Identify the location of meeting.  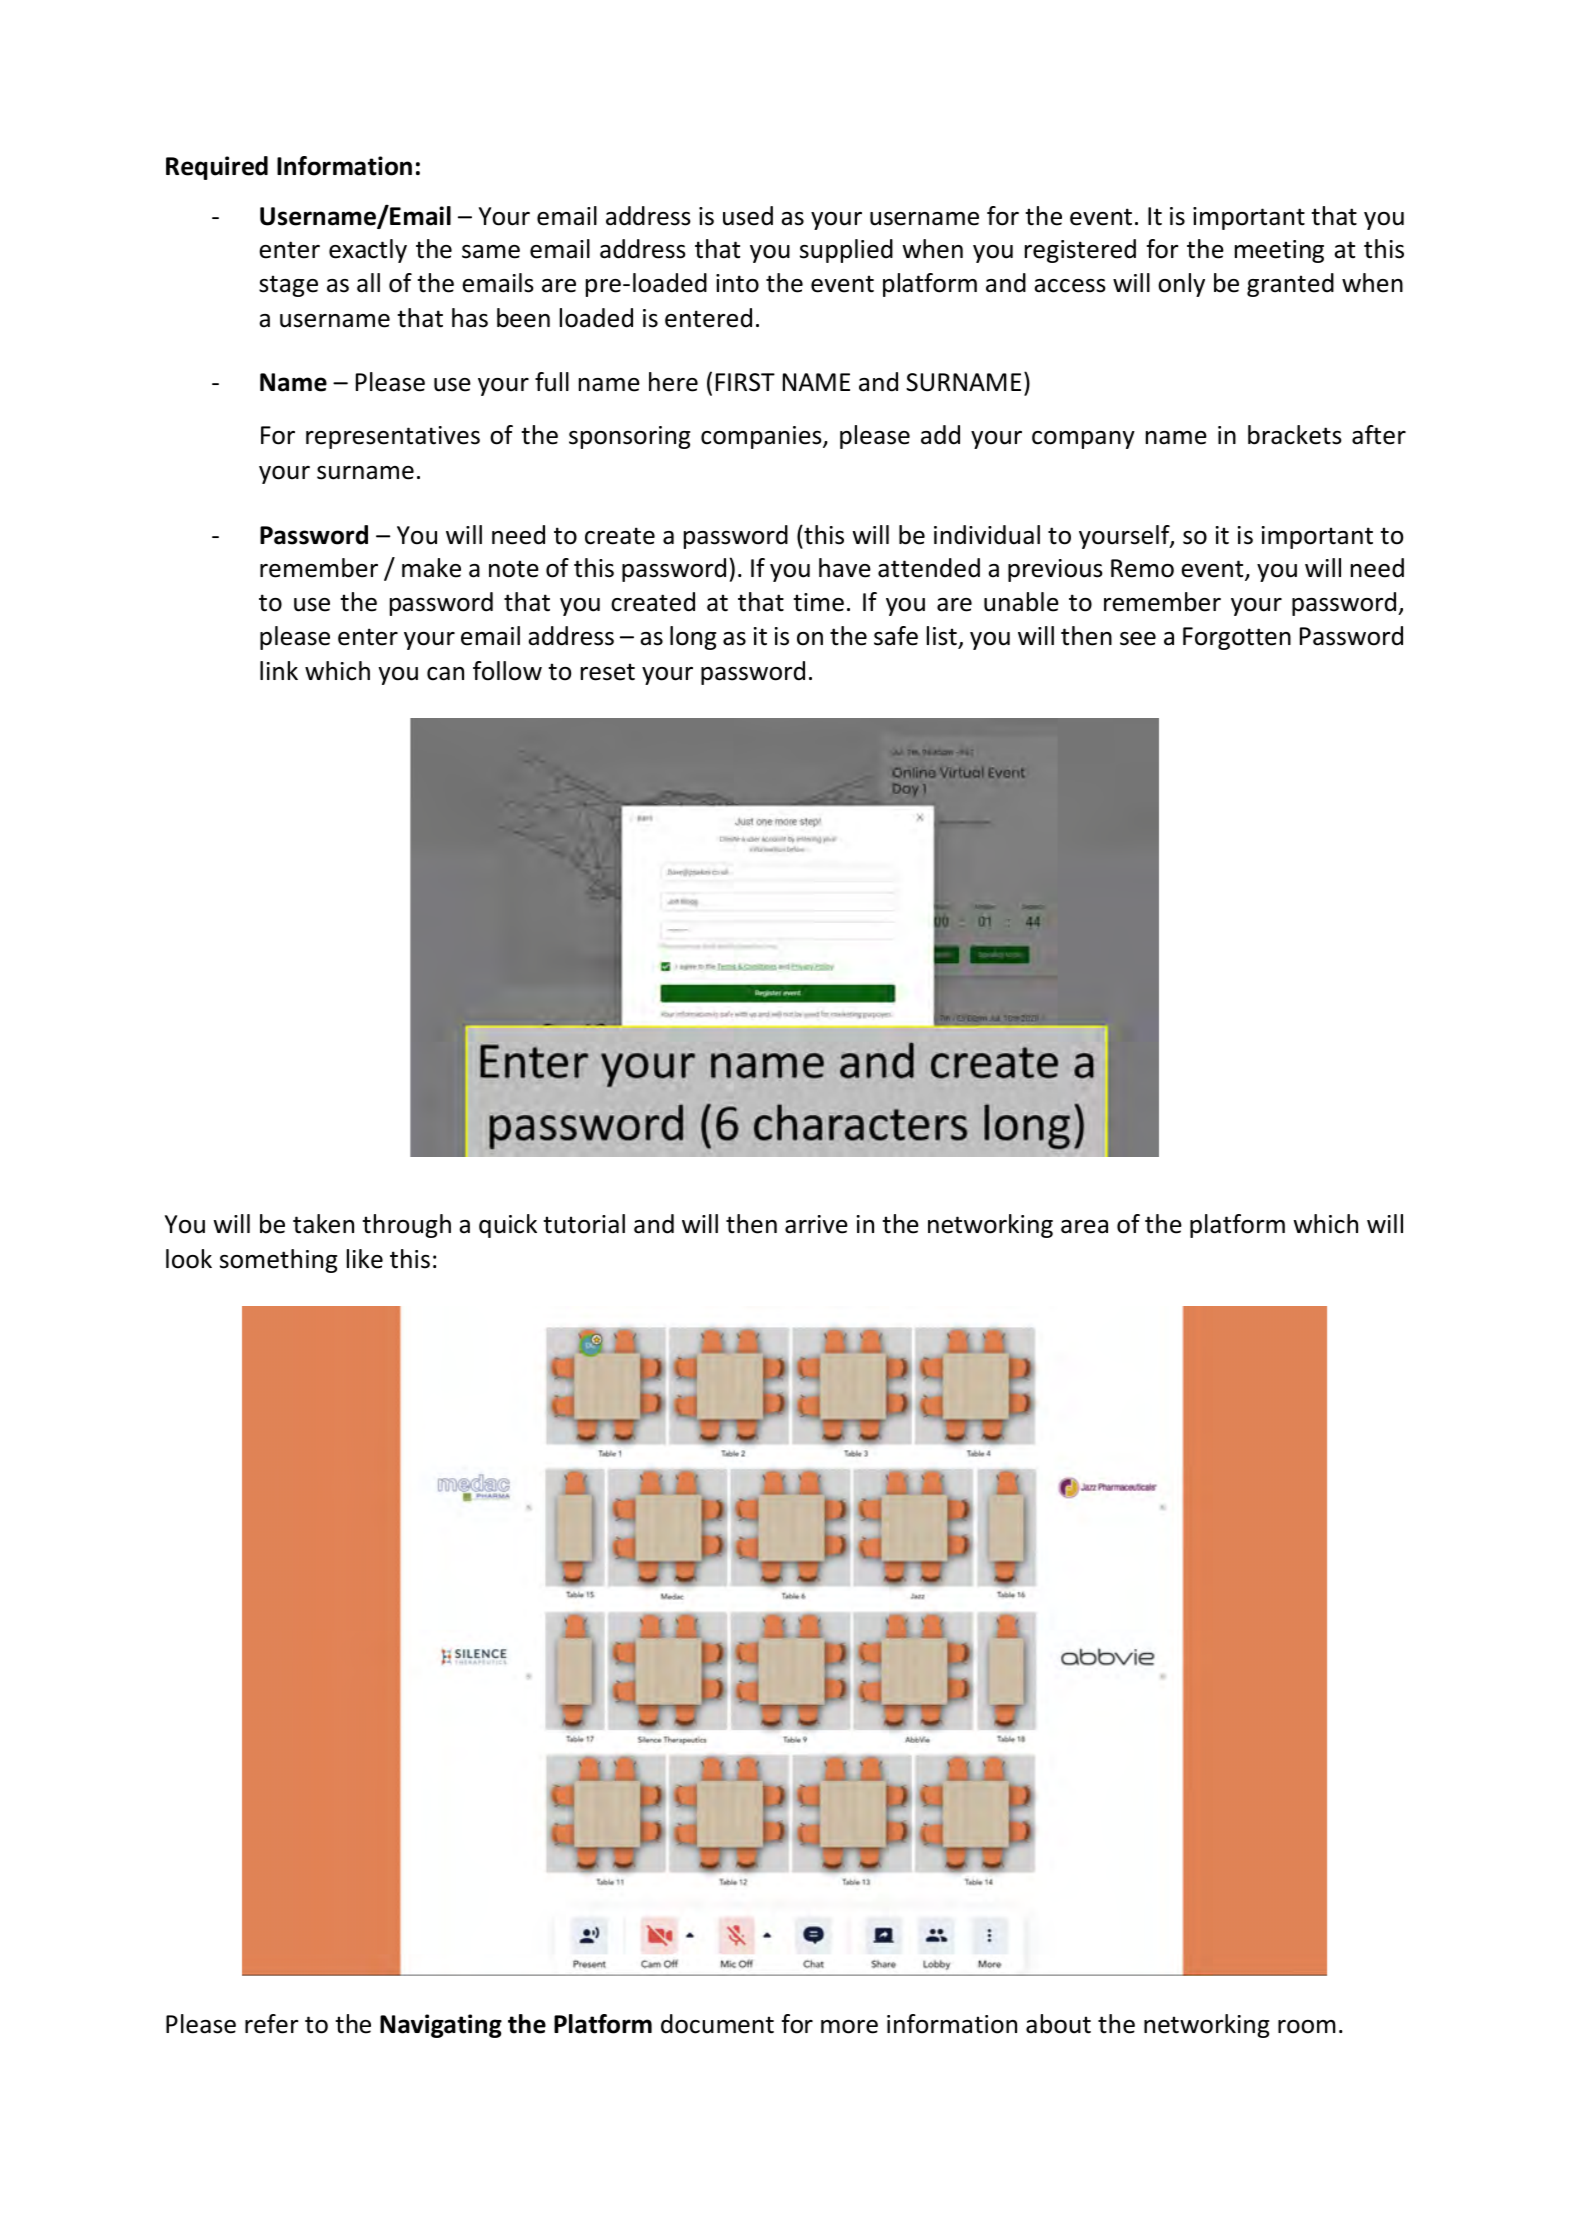
(1279, 251).
